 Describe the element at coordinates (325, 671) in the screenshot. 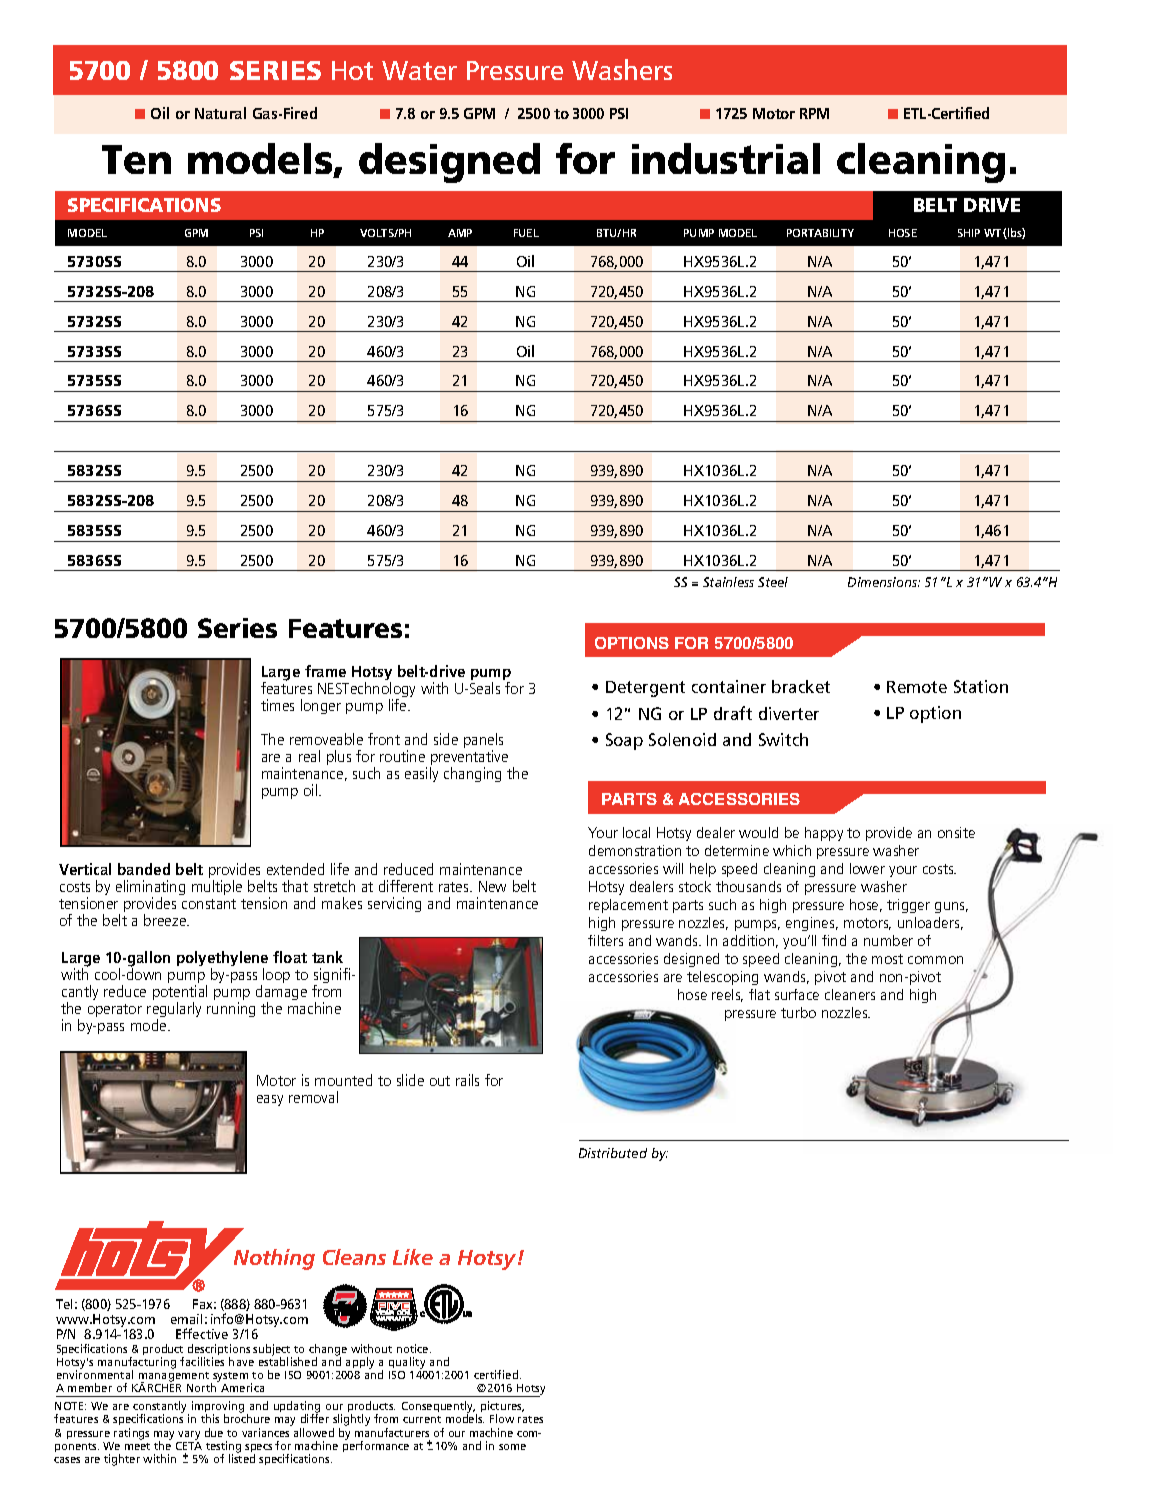

I see `frame` at that location.
